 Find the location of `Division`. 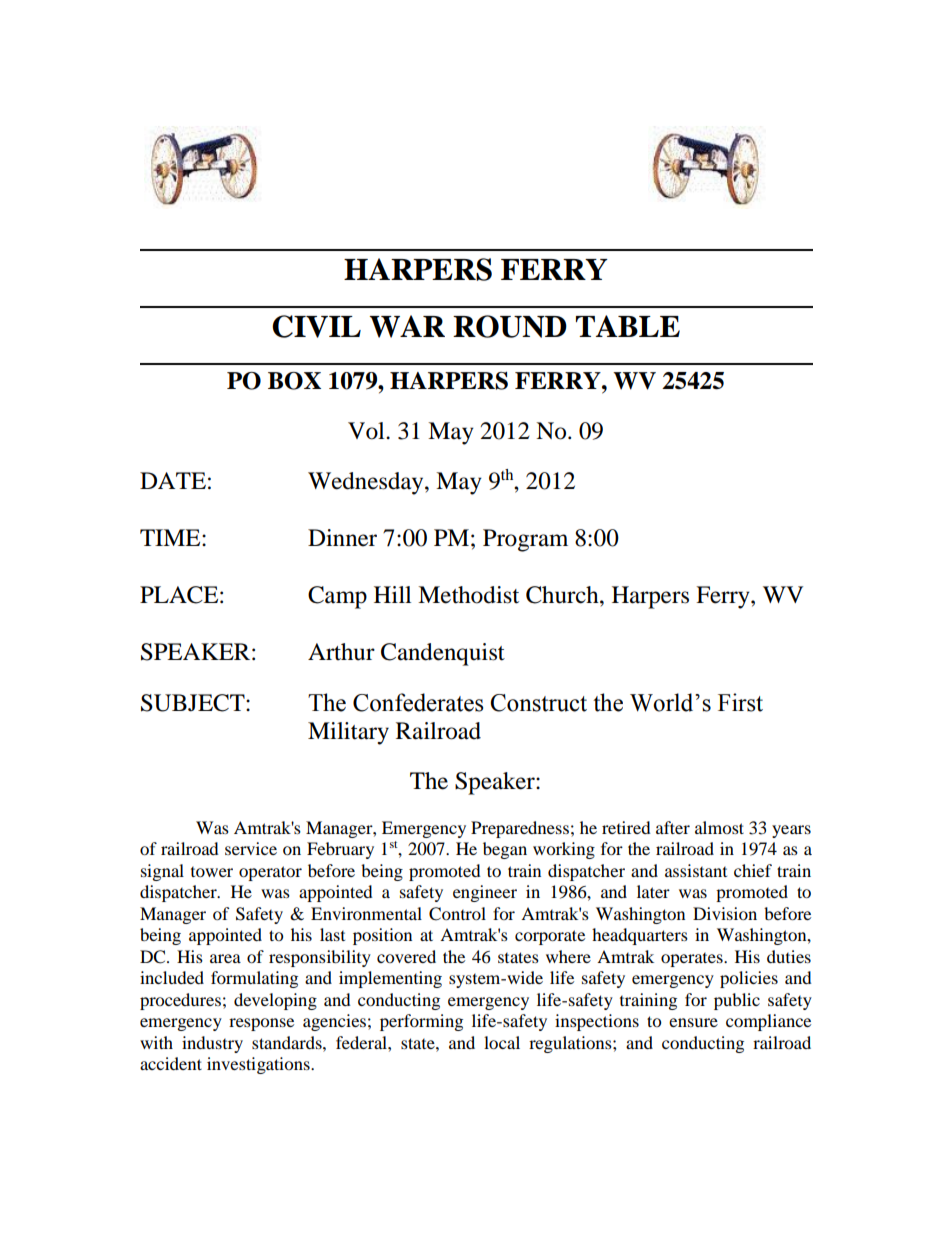

Division is located at coordinates (725, 913).
